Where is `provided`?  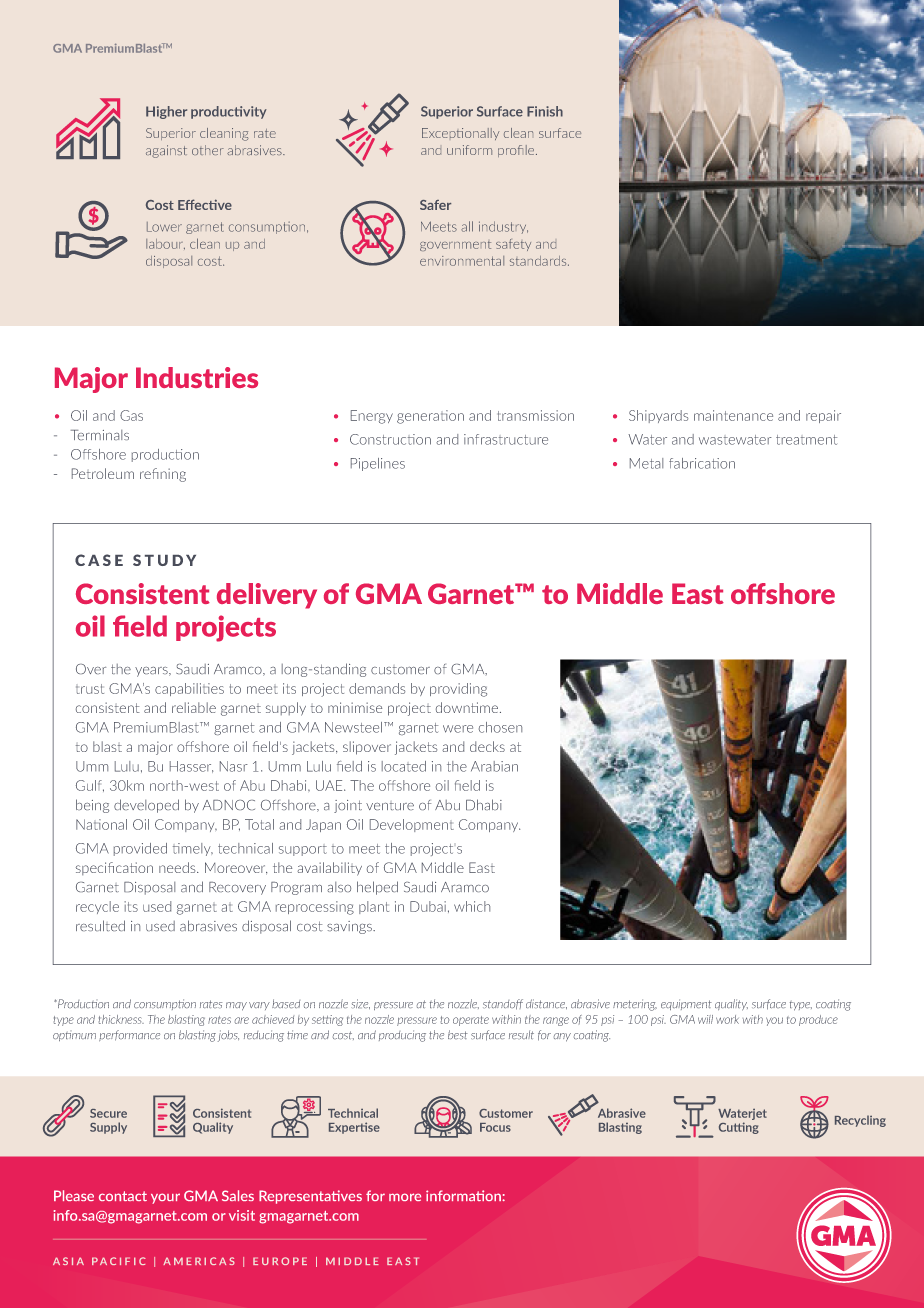 provided is located at coordinates (140, 849).
